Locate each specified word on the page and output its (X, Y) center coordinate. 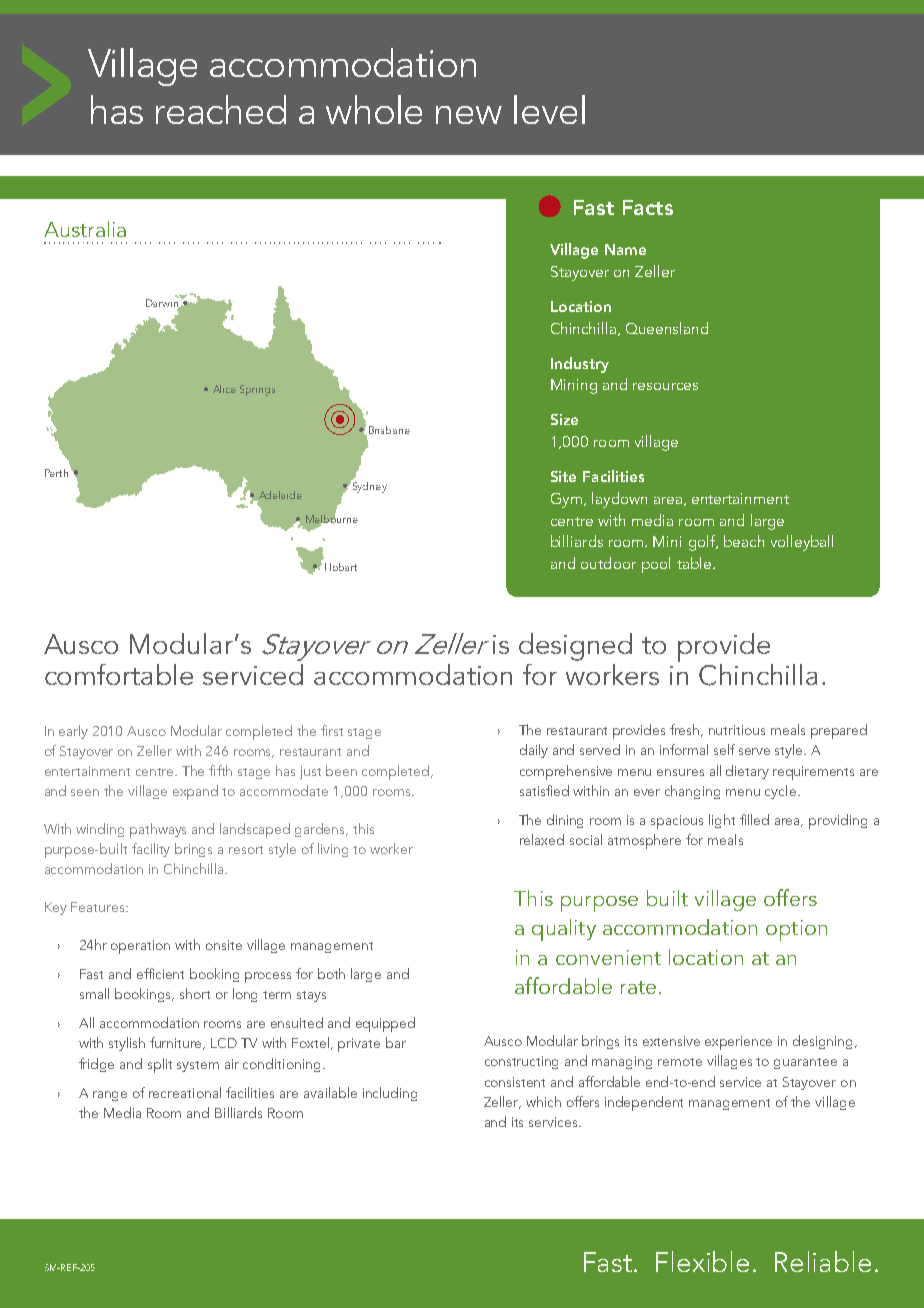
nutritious (737, 730)
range (110, 1096)
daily (534, 751)
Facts (648, 207)
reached (221, 109)
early (73, 732)
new (469, 115)
